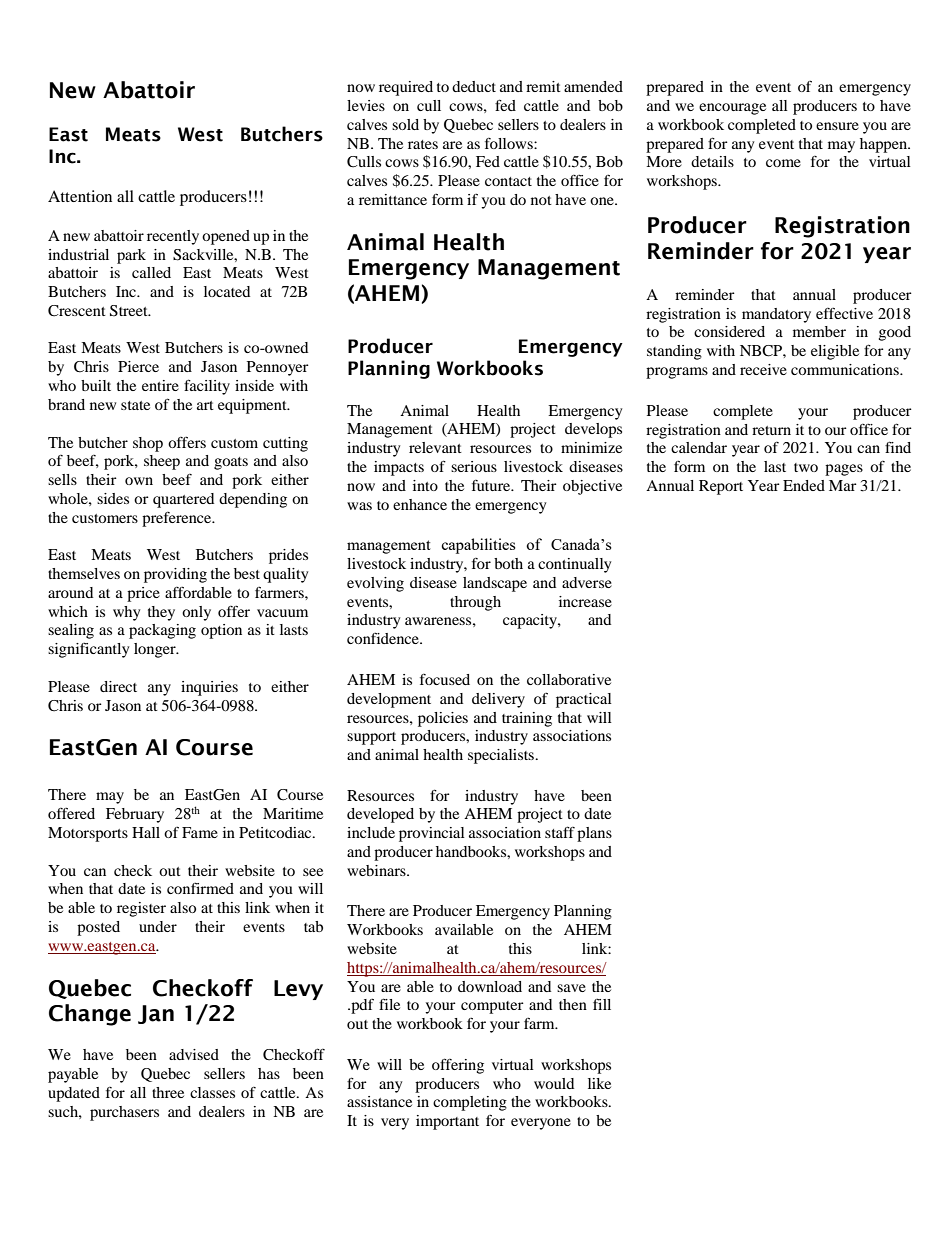 This image has width=952, height=1233. Describe the element at coordinates (474, 86) in the image. I see `deduct` at that location.
